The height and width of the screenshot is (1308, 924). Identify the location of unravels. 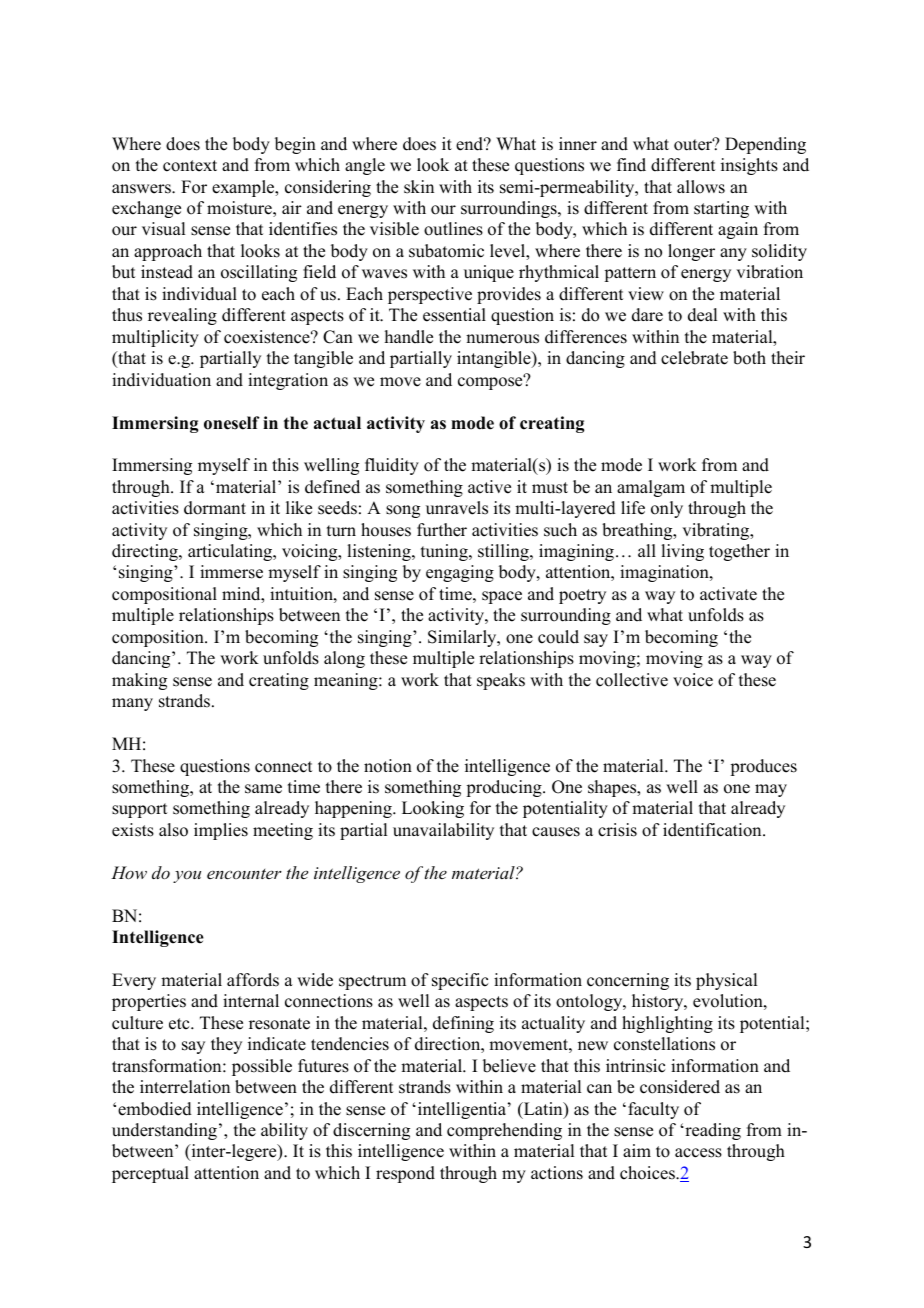
(457, 508).
